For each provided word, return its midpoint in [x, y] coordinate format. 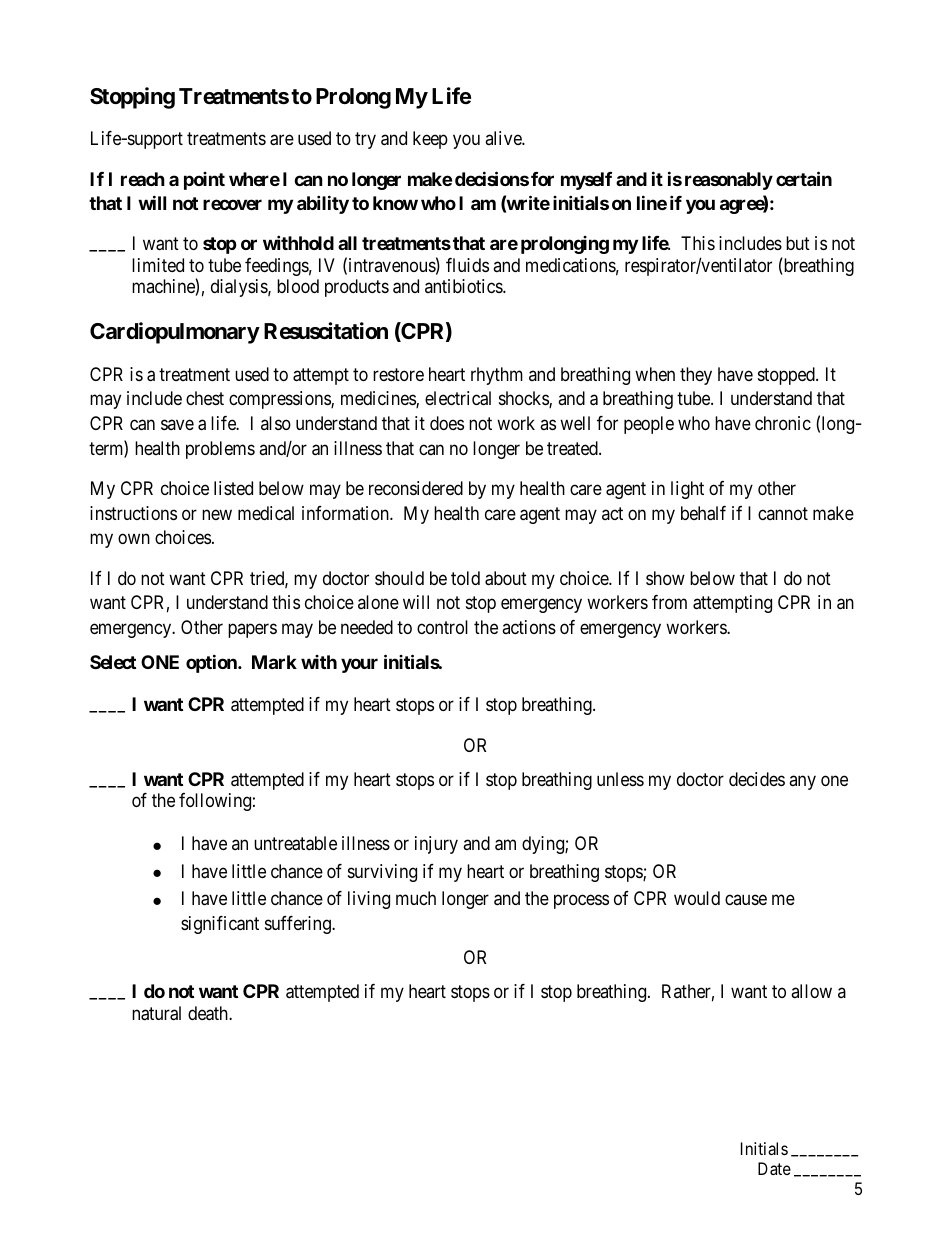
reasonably [729, 181]
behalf [703, 513]
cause [746, 900]
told [465, 578]
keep [430, 140]
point [204, 181]
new [217, 514]
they [696, 376]
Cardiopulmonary [175, 333]
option [212, 663]
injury [436, 845]
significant [220, 925]
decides [757, 779]
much [416, 898]
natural [156, 1013]
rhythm [497, 376]
